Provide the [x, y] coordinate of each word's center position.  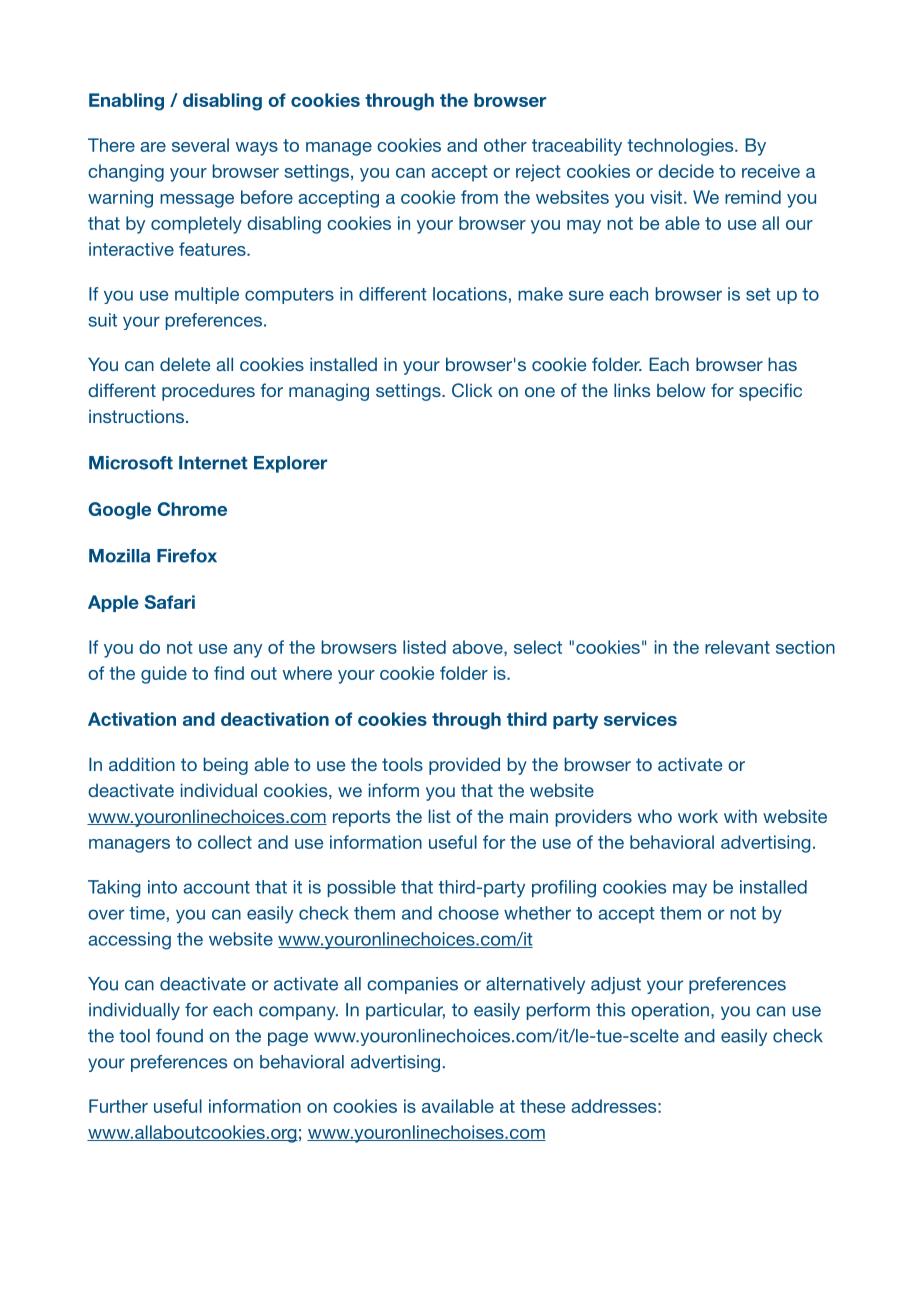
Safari [170, 602]
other [505, 145]
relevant [737, 647]
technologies [681, 147]
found [179, 1036]
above [478, 647]
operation [670, 1011]
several [200, 145]
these [542, 1106]
